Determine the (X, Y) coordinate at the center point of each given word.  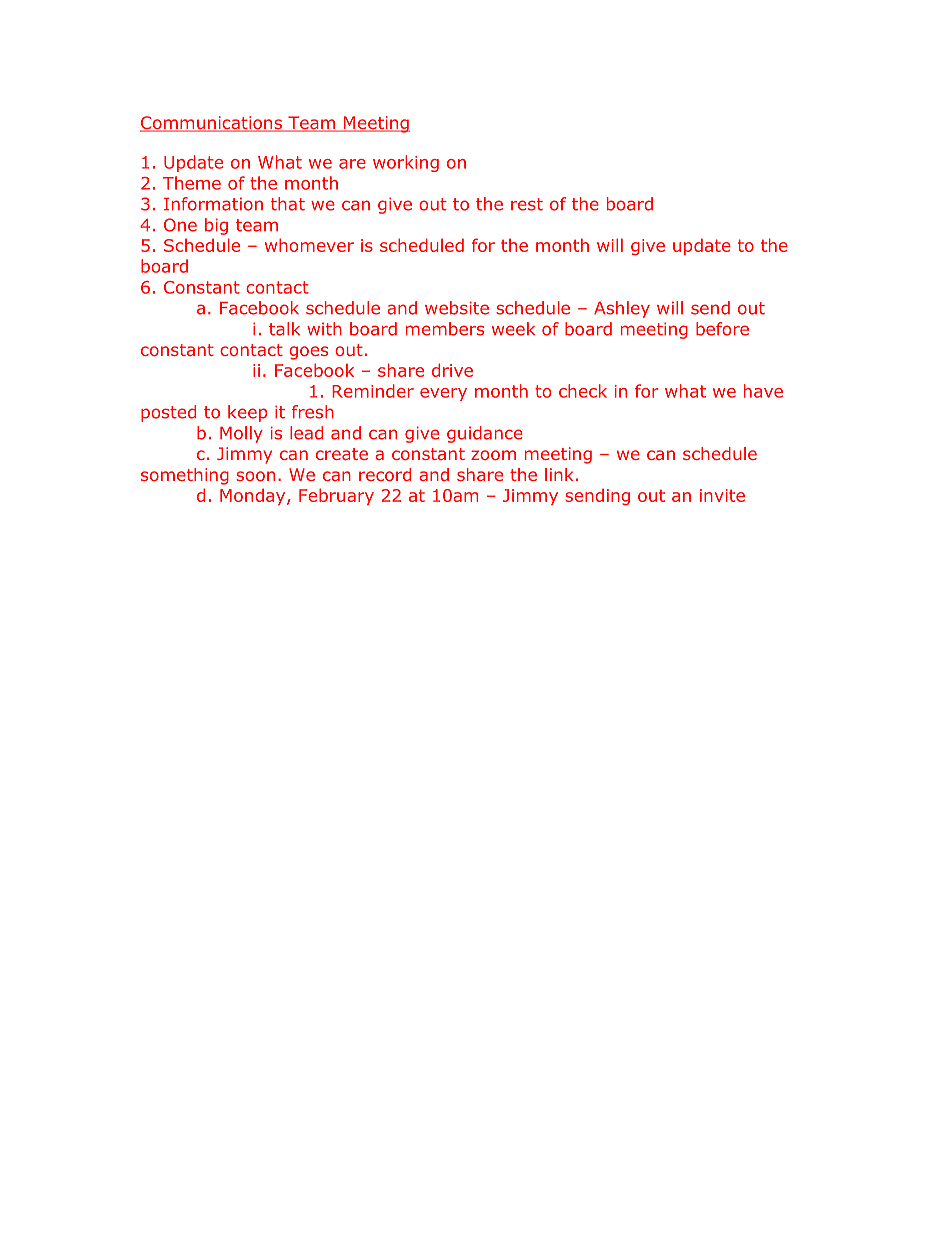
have (763, 391)
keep (247, 413)
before (722, 329)
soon (255, 476)
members (445, 329)
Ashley (622, 309)
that (288, 204)
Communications (212, 124)
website (457, 308)
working (406, 163)
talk (284, 329)
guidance (485, 434)
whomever (309, 245)
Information (213, 204)
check (583, 391)
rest (527, 204)
